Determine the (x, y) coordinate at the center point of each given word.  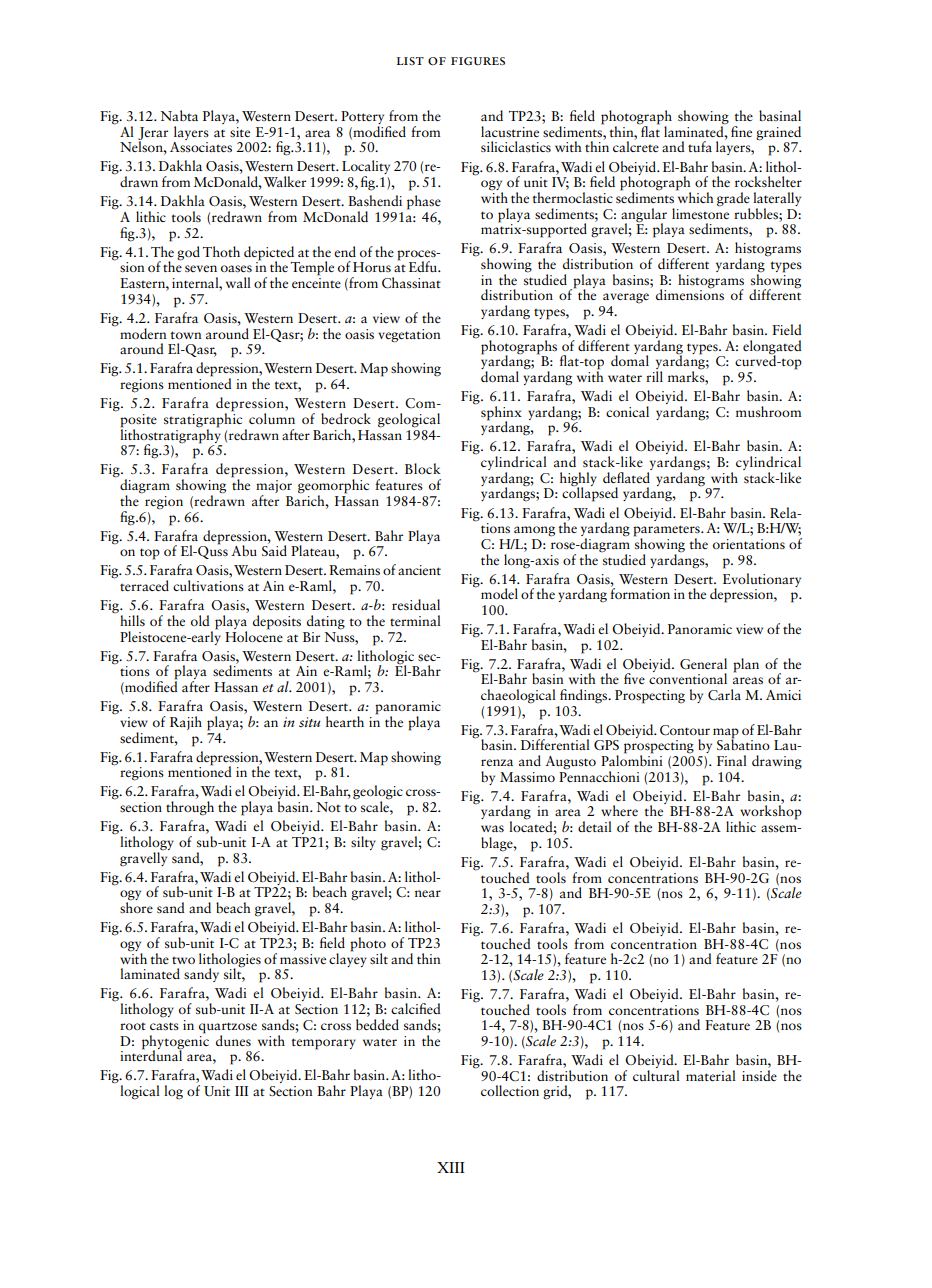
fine (741, 131)
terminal (415, 620)
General (703, 663)
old (200, 620)
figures (478, 61)
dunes (233, 1040)
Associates (201, 147)
